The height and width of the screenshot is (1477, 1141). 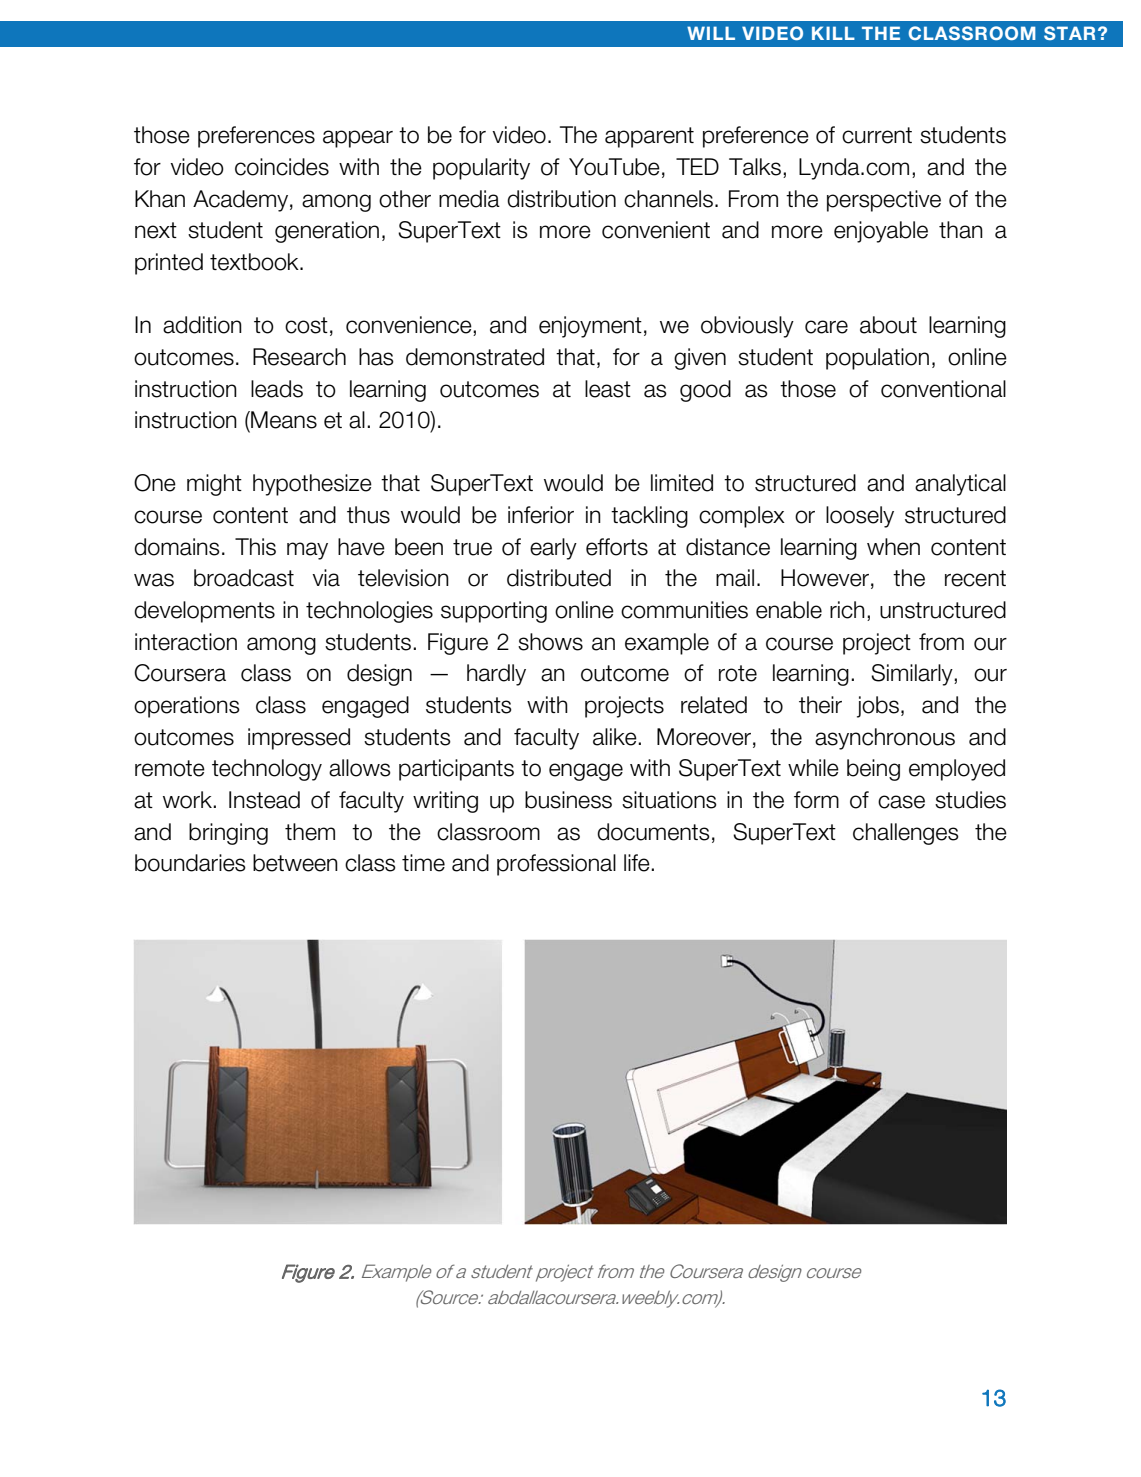 I want to click on convenient, so click(x=656, y=230).
